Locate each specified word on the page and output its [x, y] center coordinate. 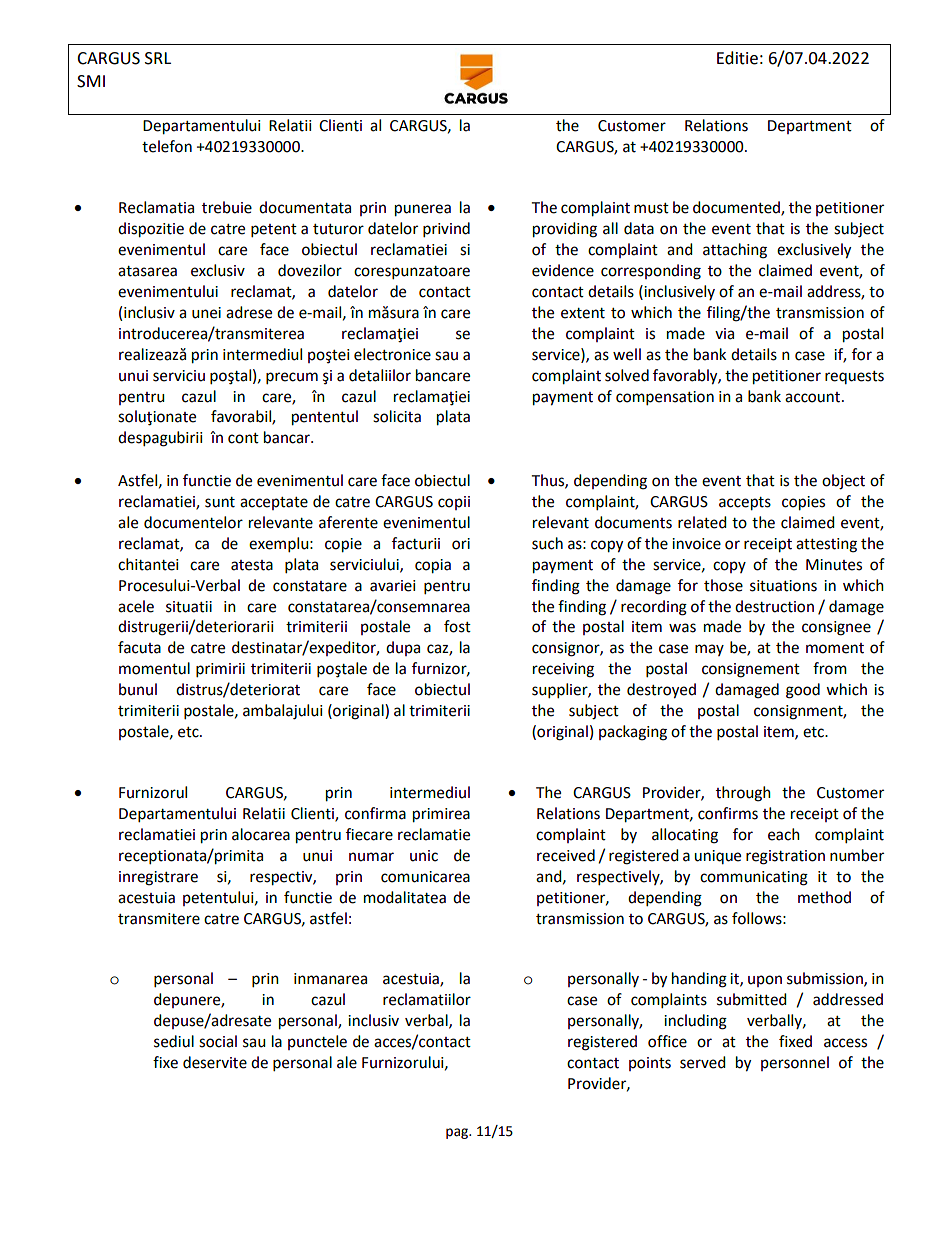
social [218, 1041]
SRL [158, 58]
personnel [795, 1063]
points [650, 1064]
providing [565, 230]
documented [737, 208]
